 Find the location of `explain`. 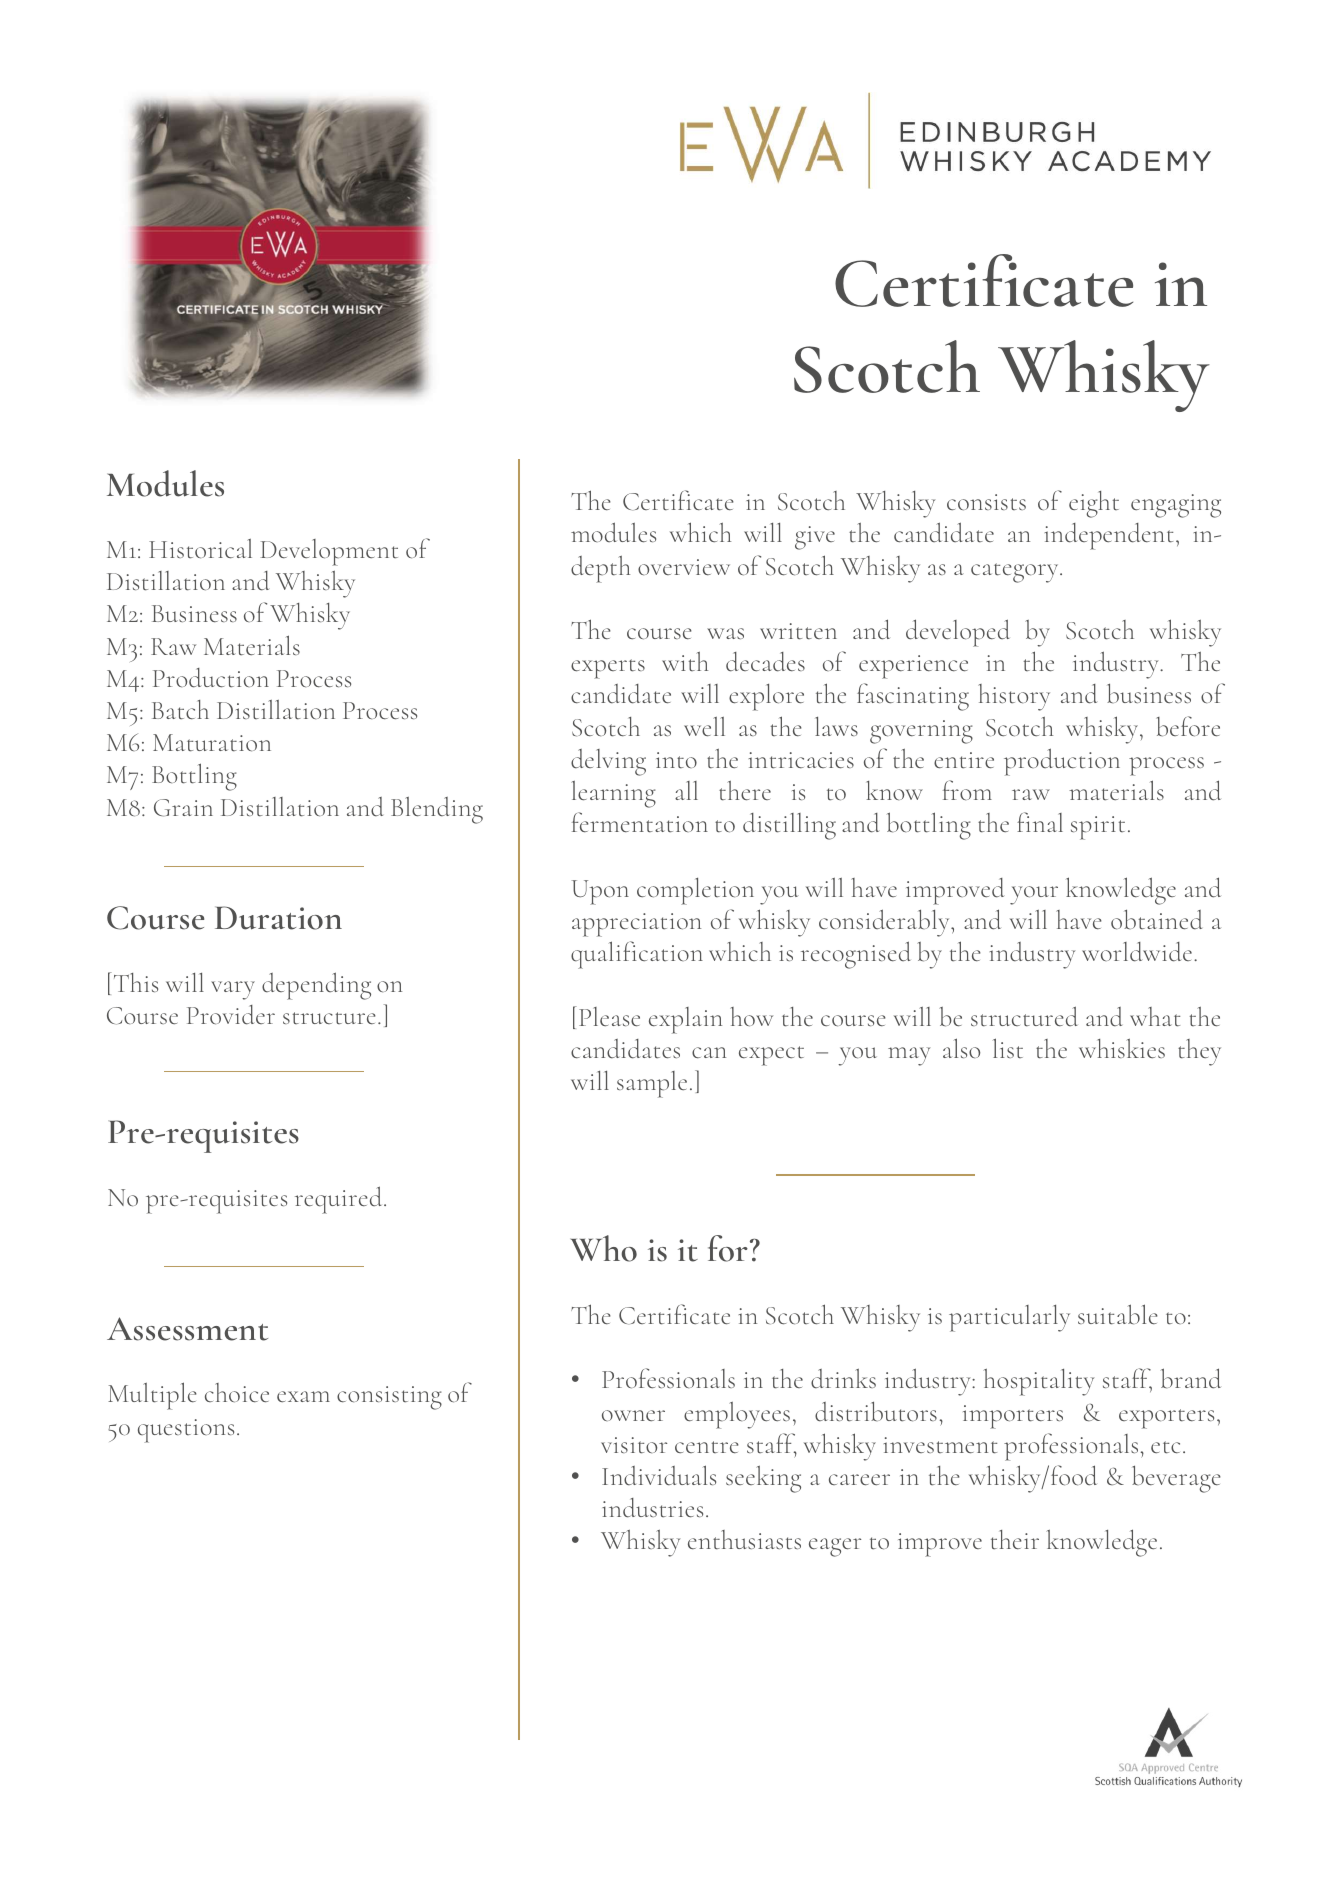

explain is located at coordinates (685, 1020).
